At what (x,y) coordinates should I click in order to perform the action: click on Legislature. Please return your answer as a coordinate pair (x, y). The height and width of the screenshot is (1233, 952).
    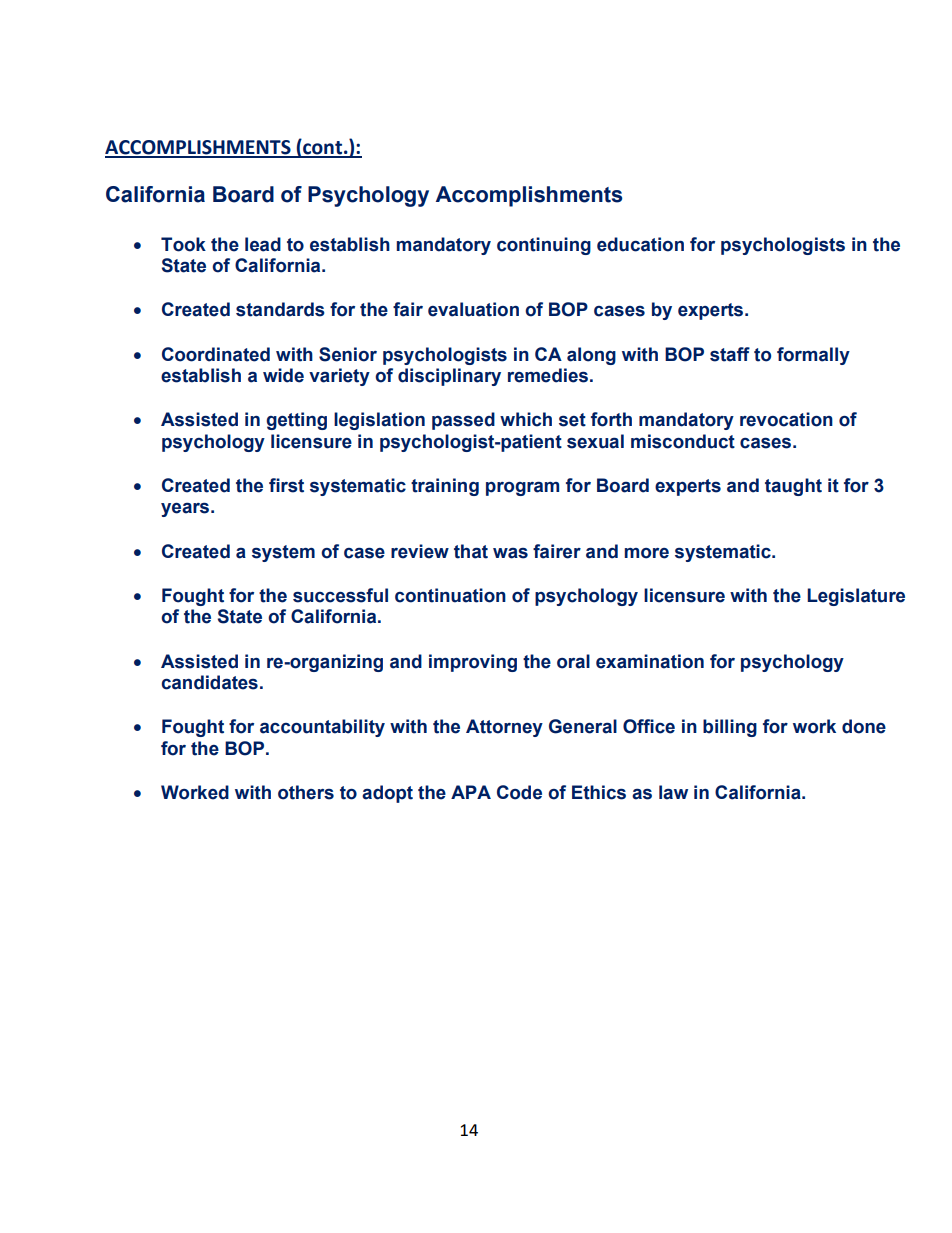
    Looking at the image, I should click on (856, 597).
